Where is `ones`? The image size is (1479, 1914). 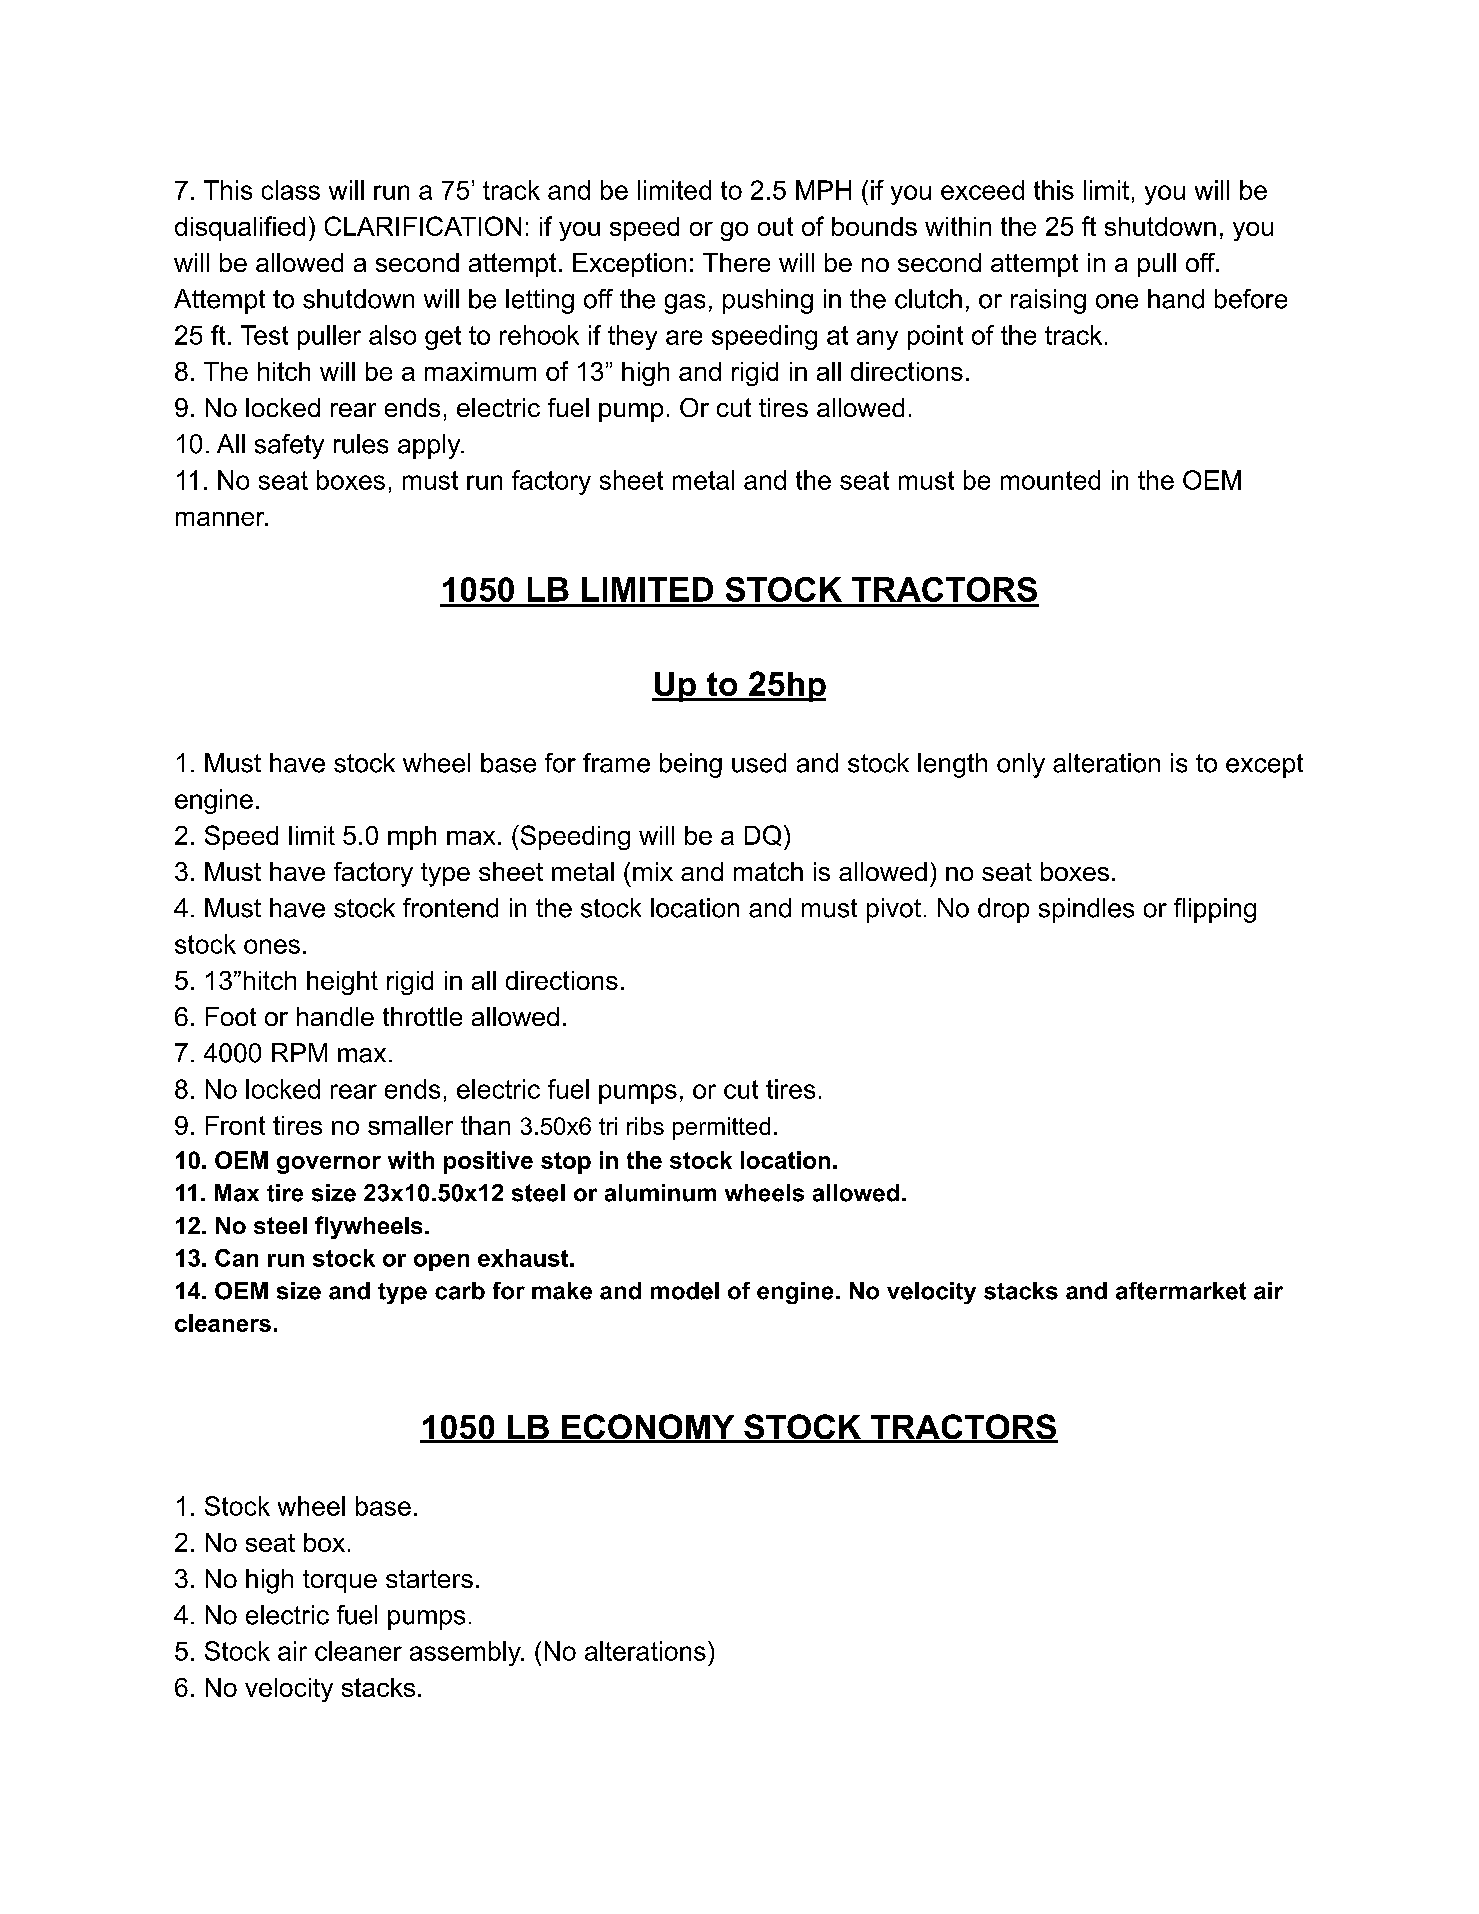
ones is located at coordinates (272, 946).
